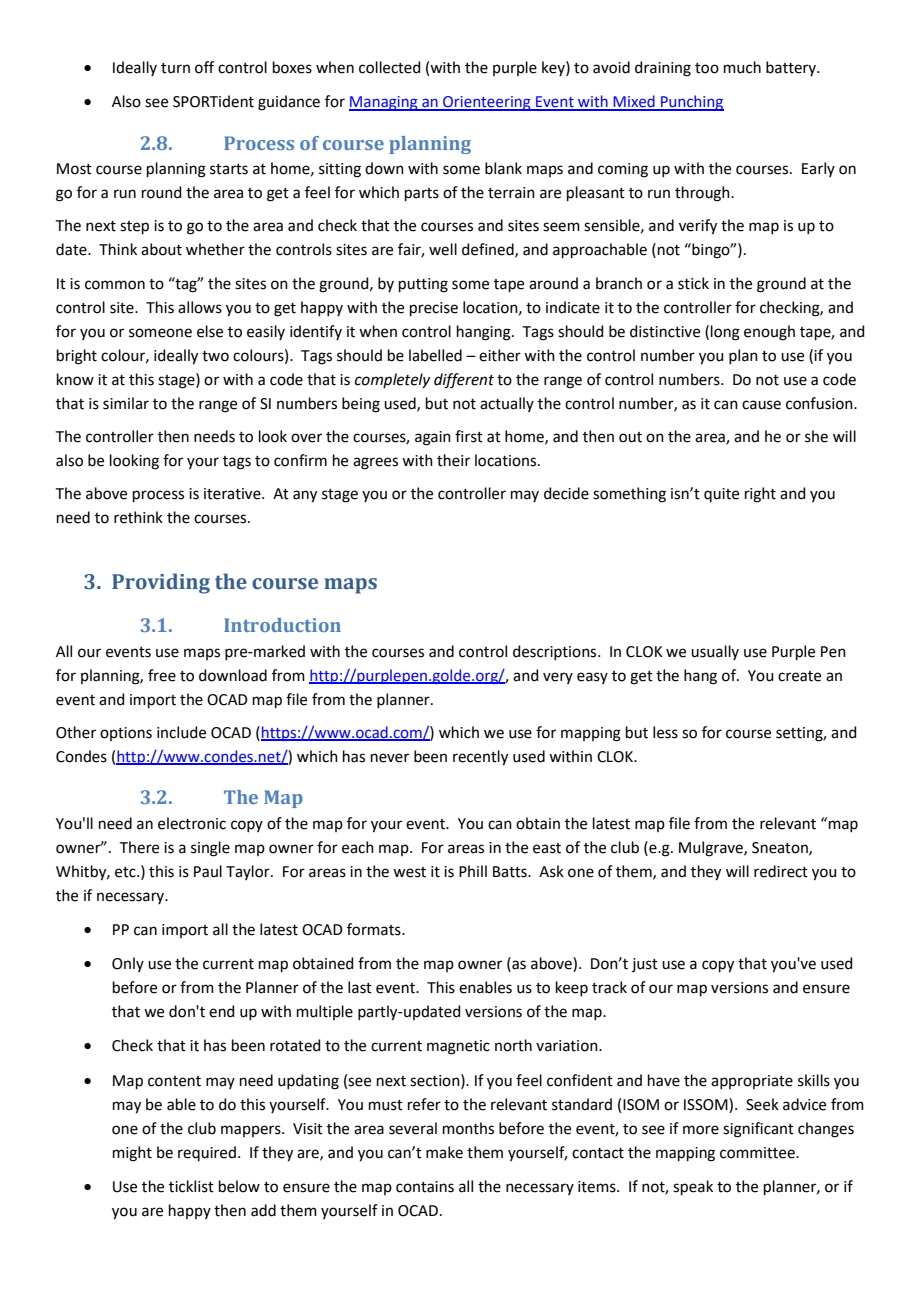 The image size is (924, 1308). Describe the element at coordinates (693, 1187) in the page. I see `speak` at that location.
